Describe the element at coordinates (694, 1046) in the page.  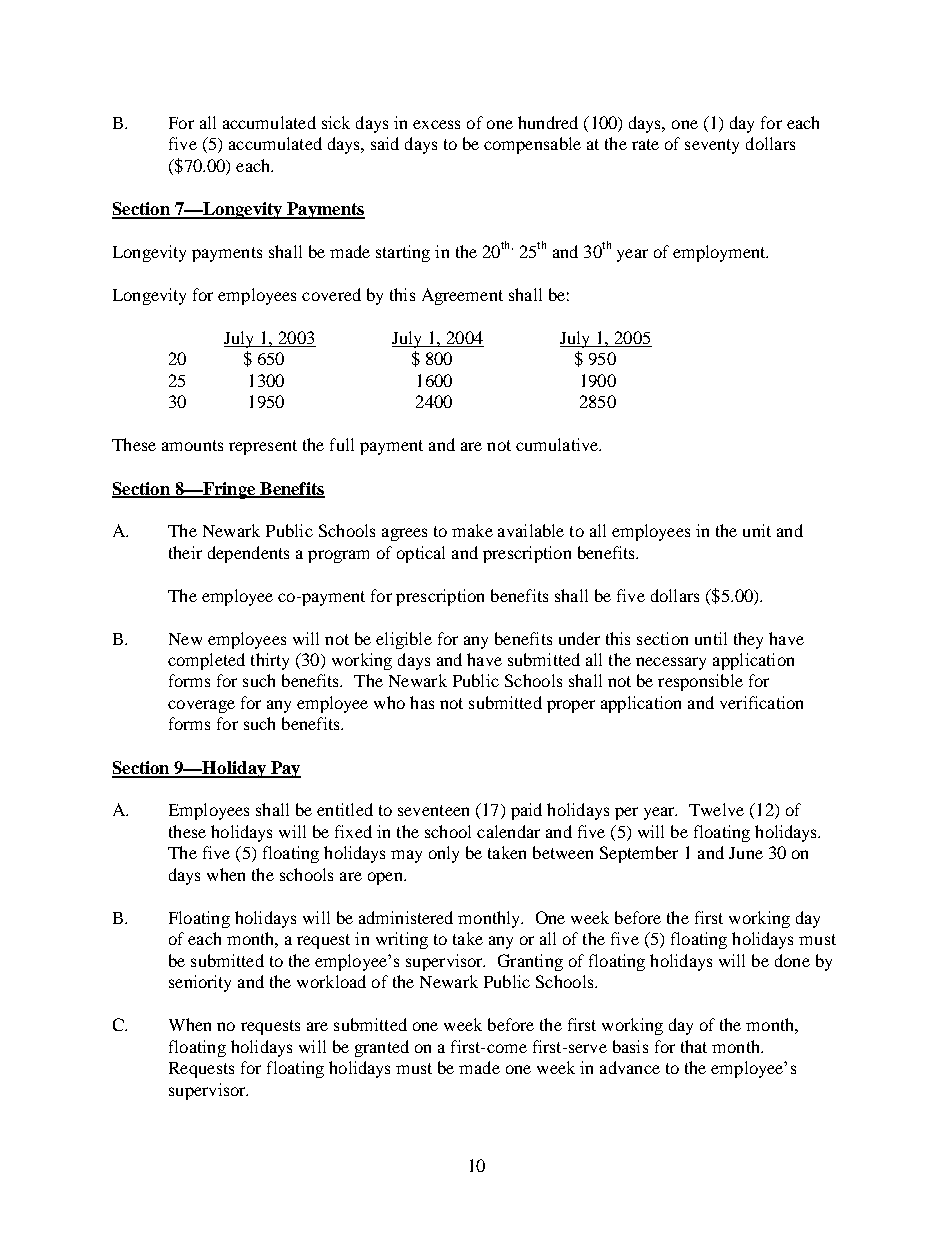
I see `that` at that location.
